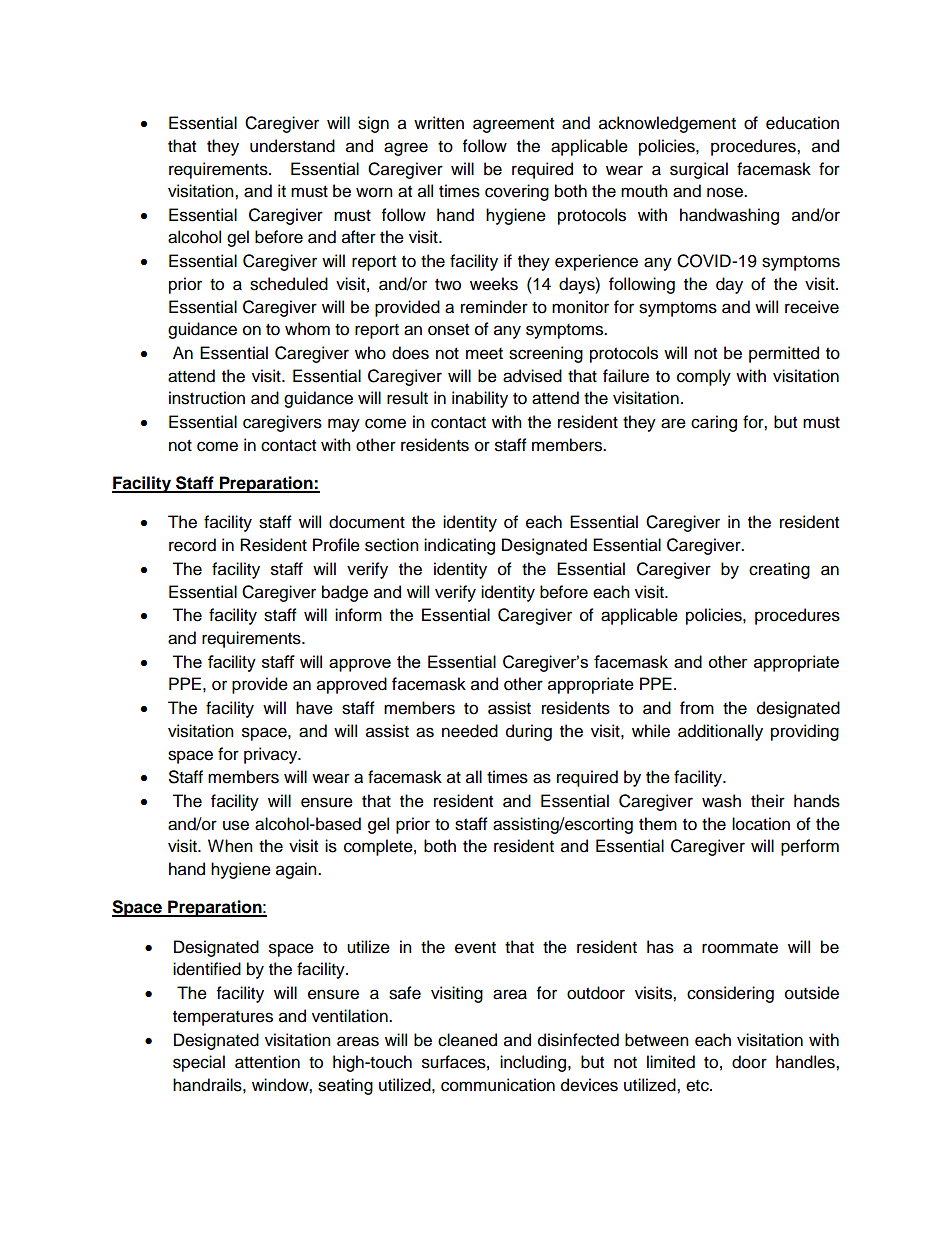 The height and width of the screenshot is (1233, 952). Describe the element at coordinates (236, 825) in the screenshot. I see `use` at that location.
